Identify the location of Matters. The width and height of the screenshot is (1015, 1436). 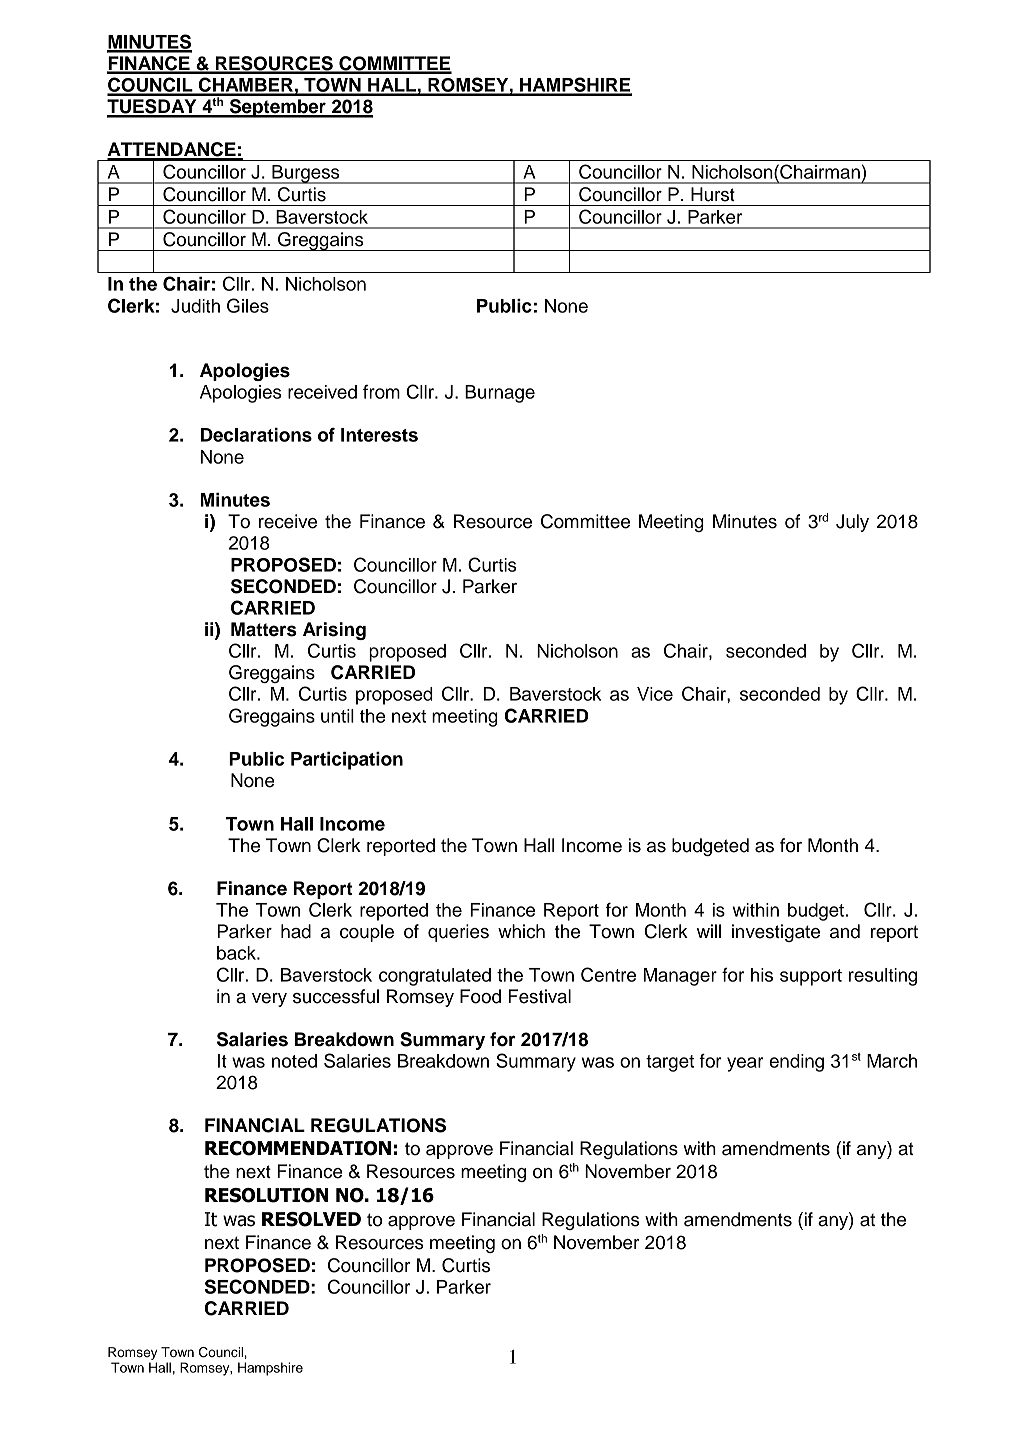
(264, 629).
